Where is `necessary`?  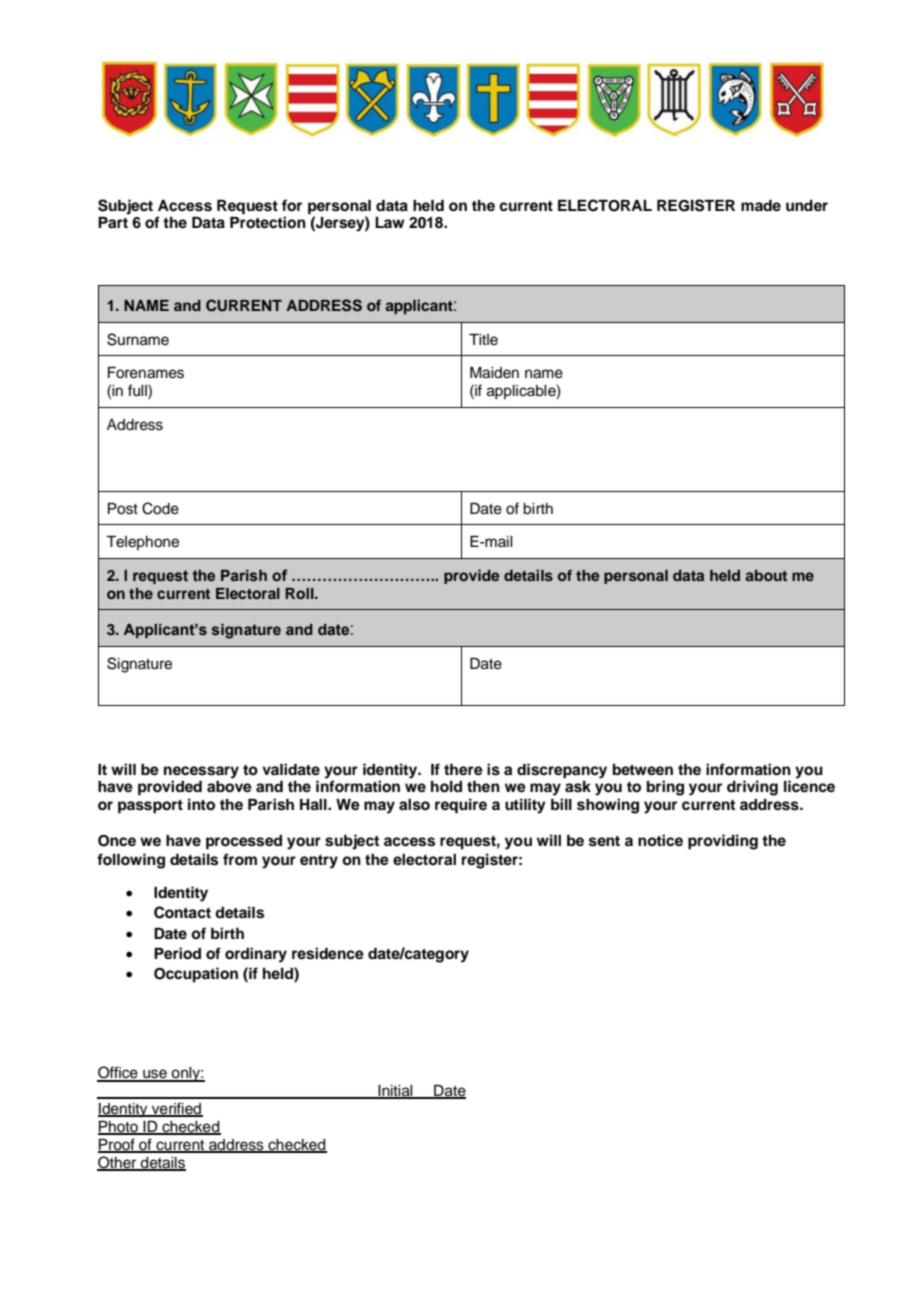 necessary is located at coordinates (201, 772).
